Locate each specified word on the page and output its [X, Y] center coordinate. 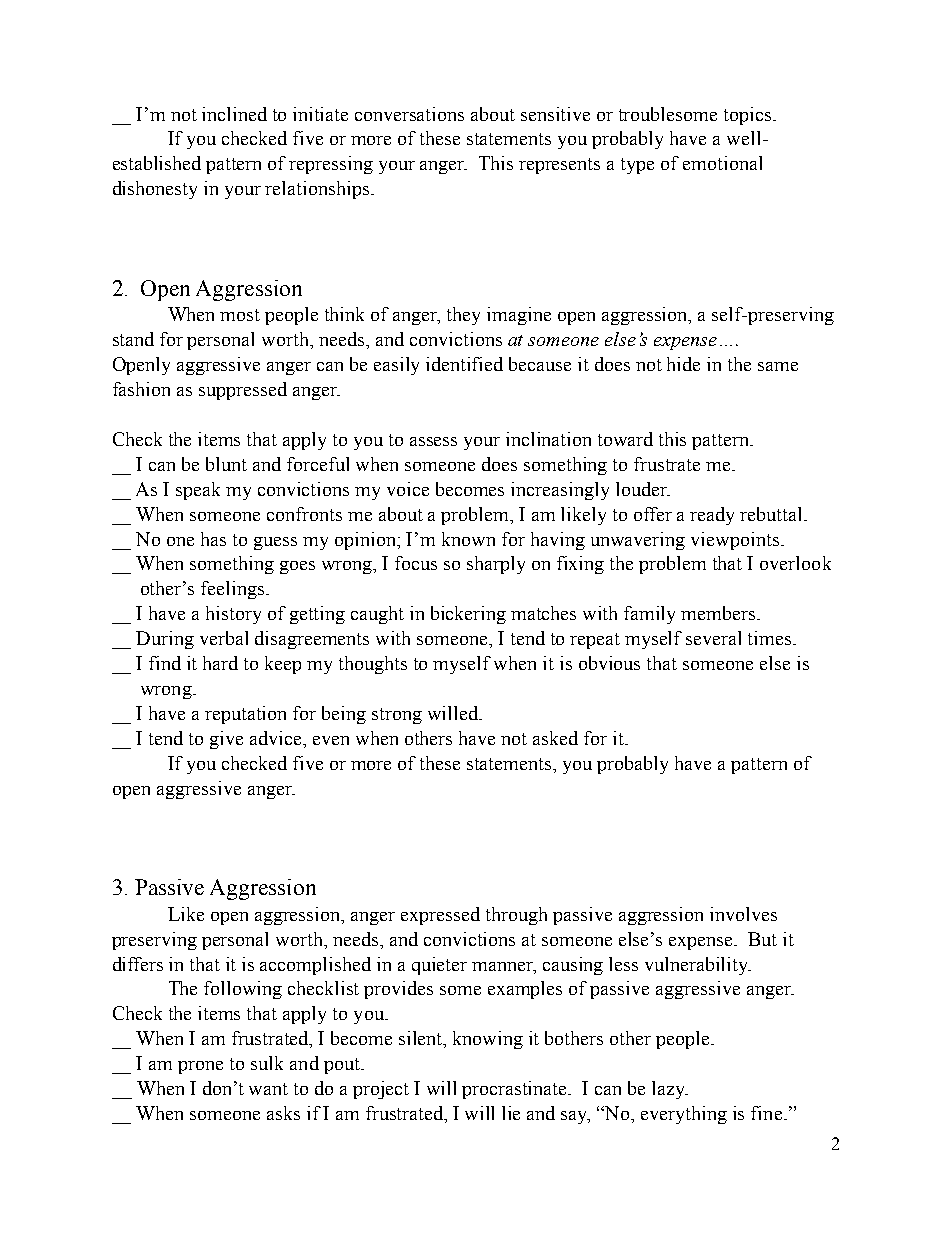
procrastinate [516, 1090]
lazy [670, 1090]
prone [200, 1067]
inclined [234, 114]
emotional [722, 163]
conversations [409, 114]
